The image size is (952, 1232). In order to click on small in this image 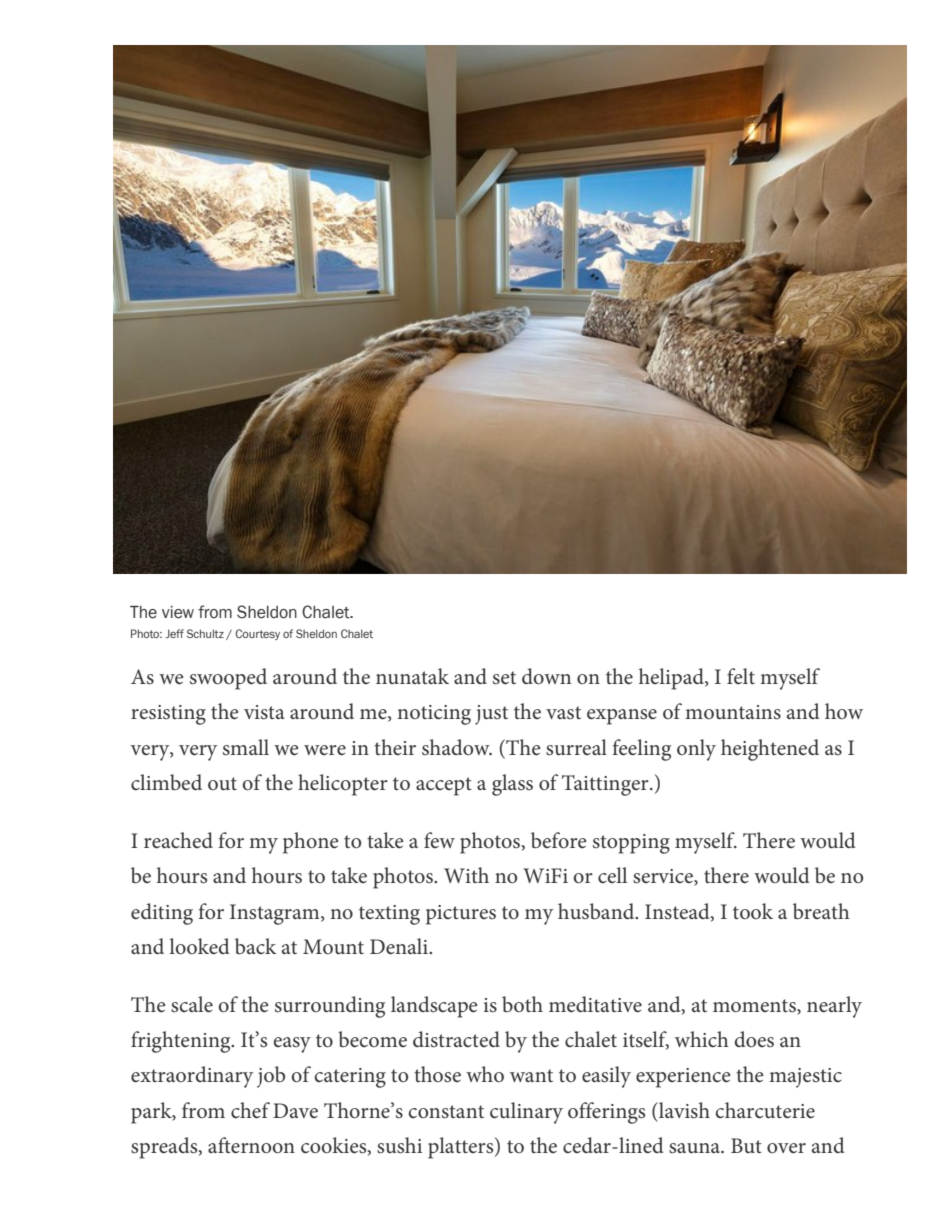, I will do `click(246, 747)`.
